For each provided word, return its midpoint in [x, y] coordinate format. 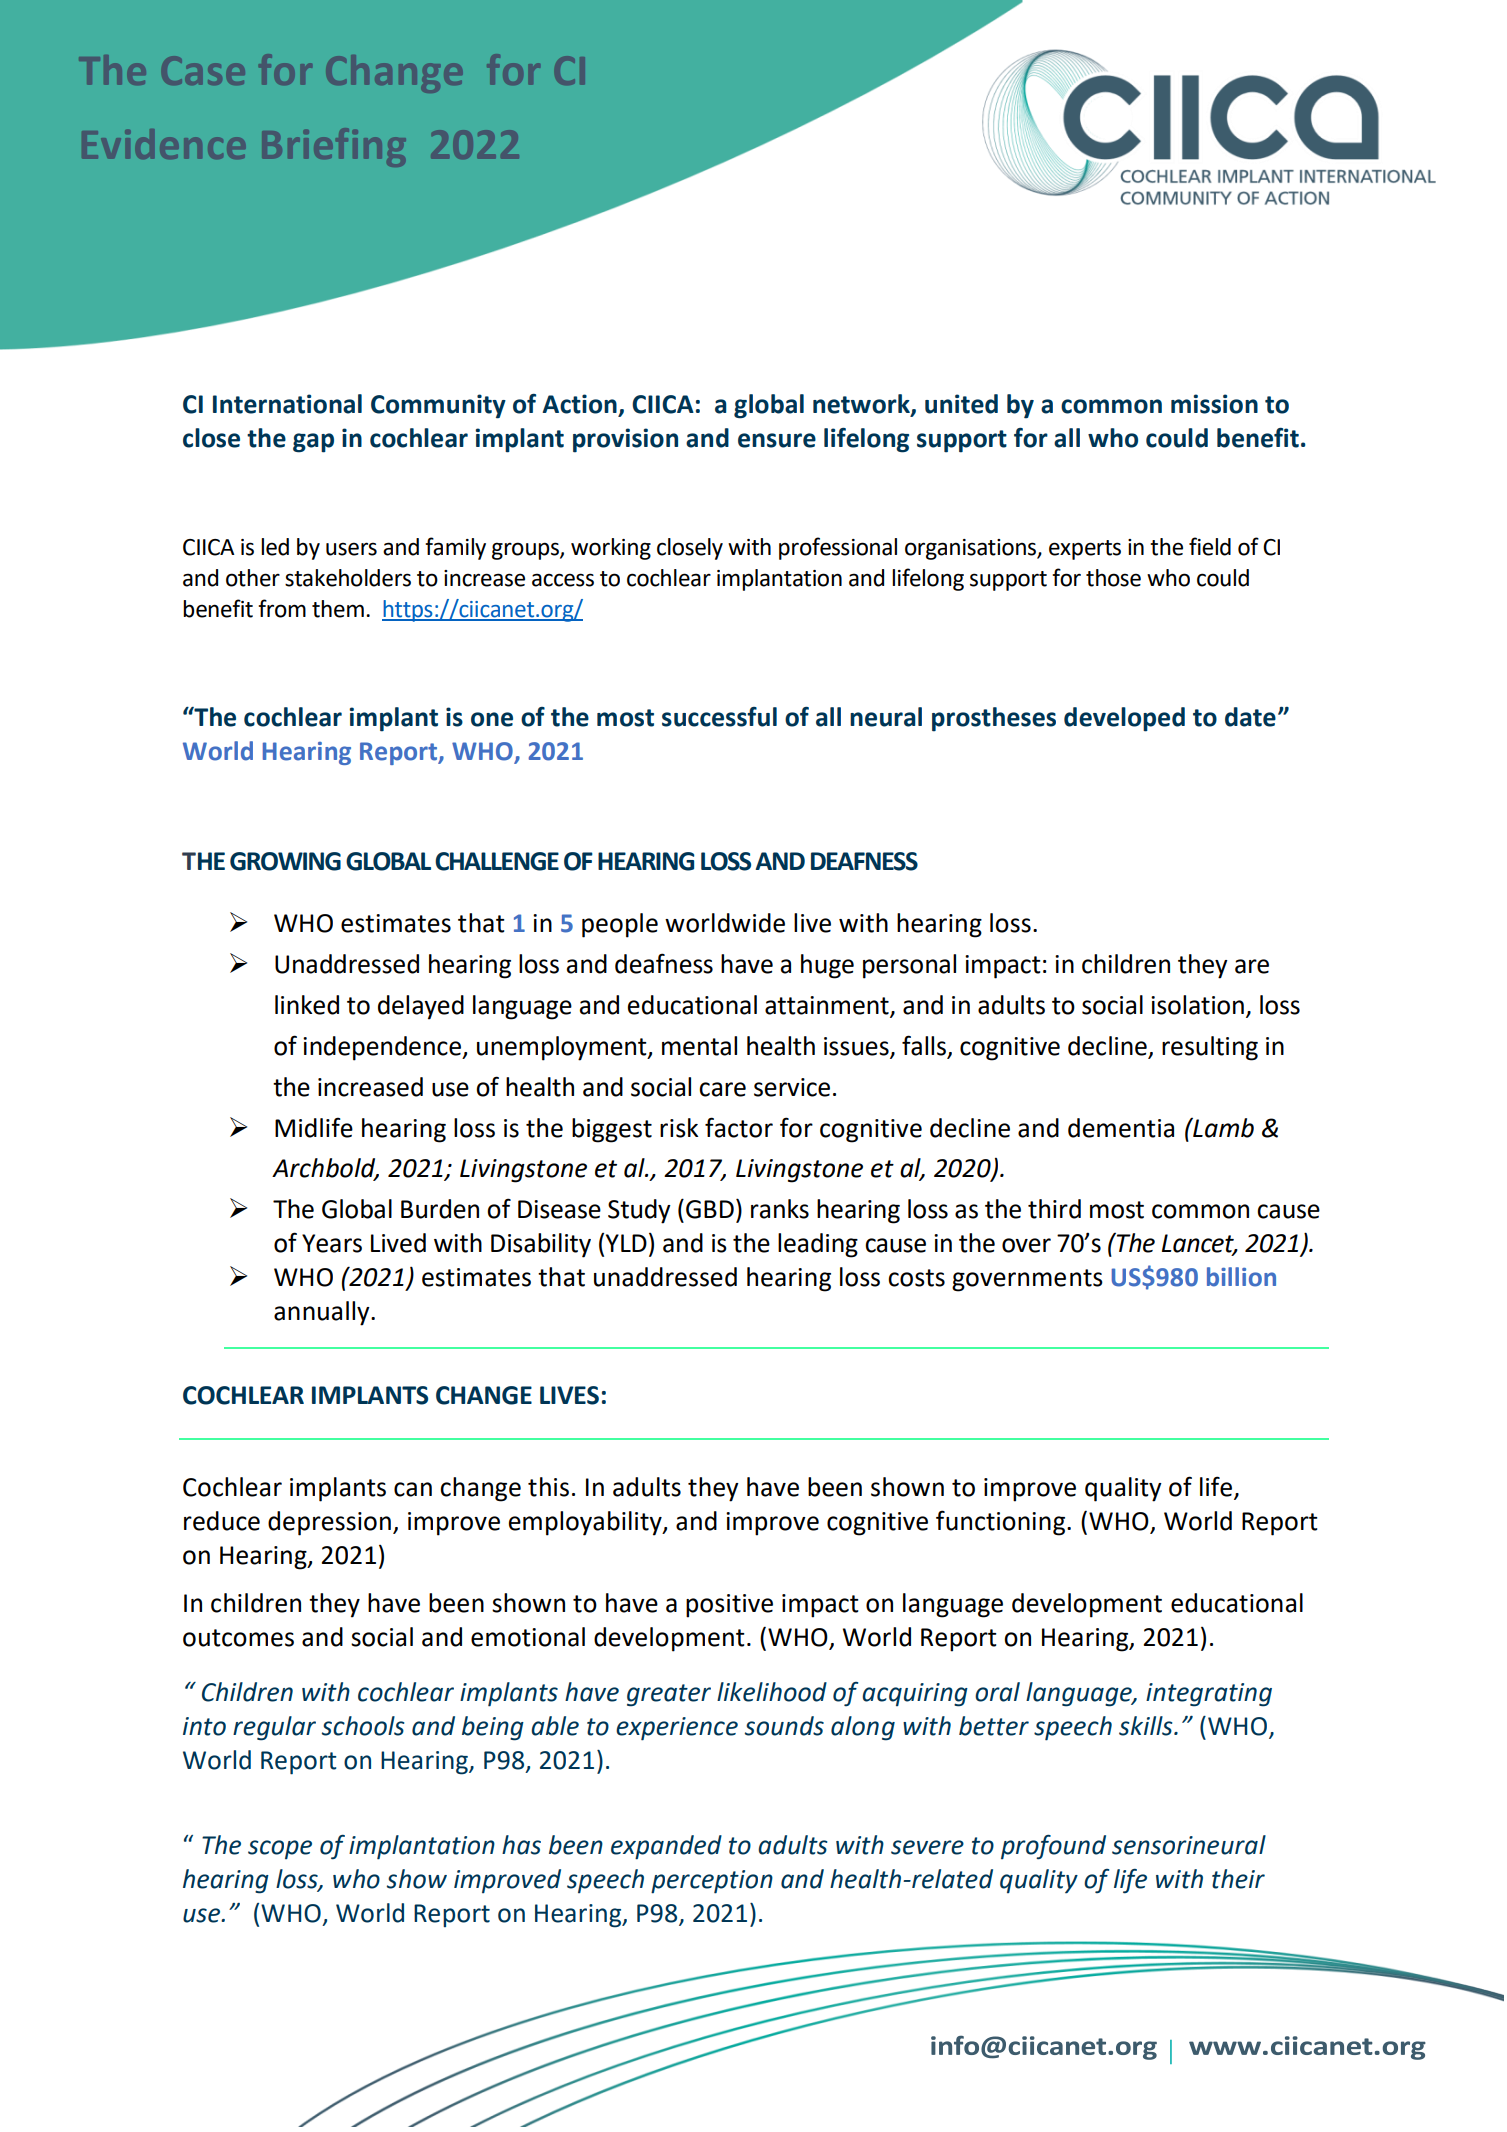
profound [1053, 1847]
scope [280, 1849]
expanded [666, 1847]
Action [580, 405]
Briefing [333, 147]
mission [1214, 404]
